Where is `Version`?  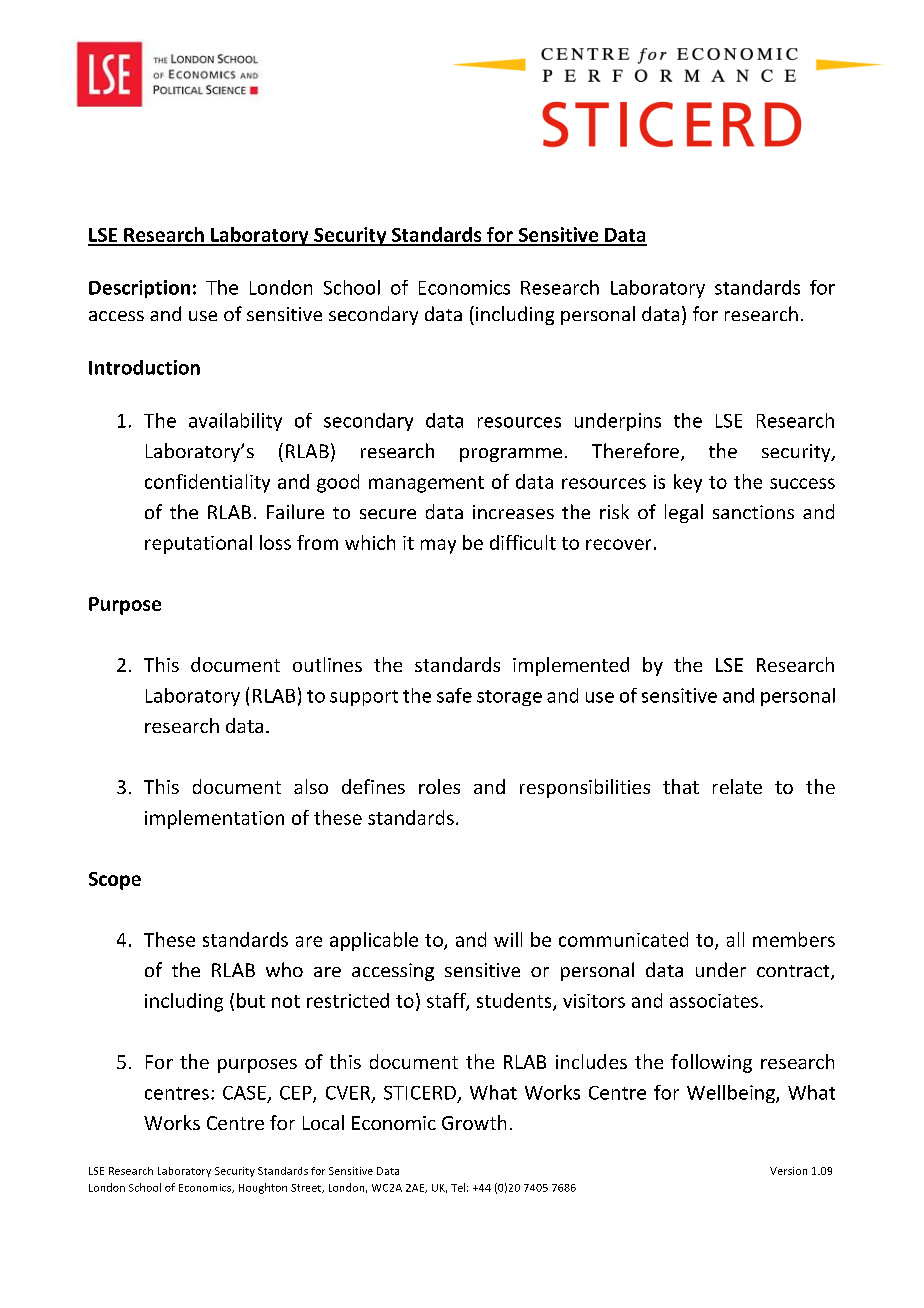 Version is located at coordinates (788, 1171).
